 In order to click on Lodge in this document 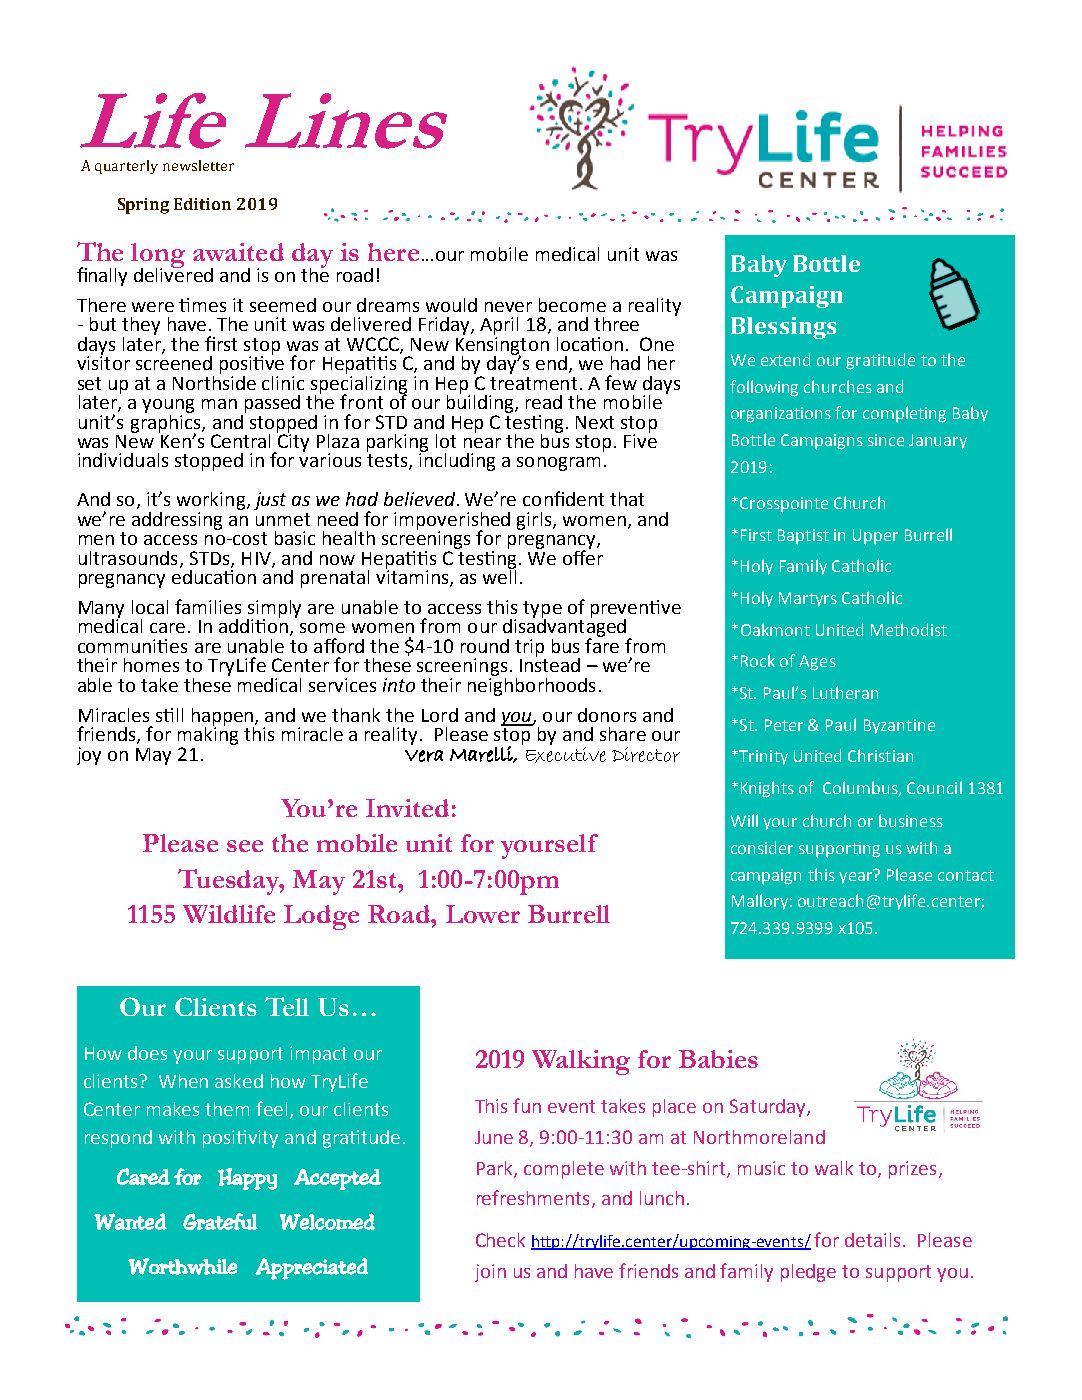, I will do `click(321, 917)`.
